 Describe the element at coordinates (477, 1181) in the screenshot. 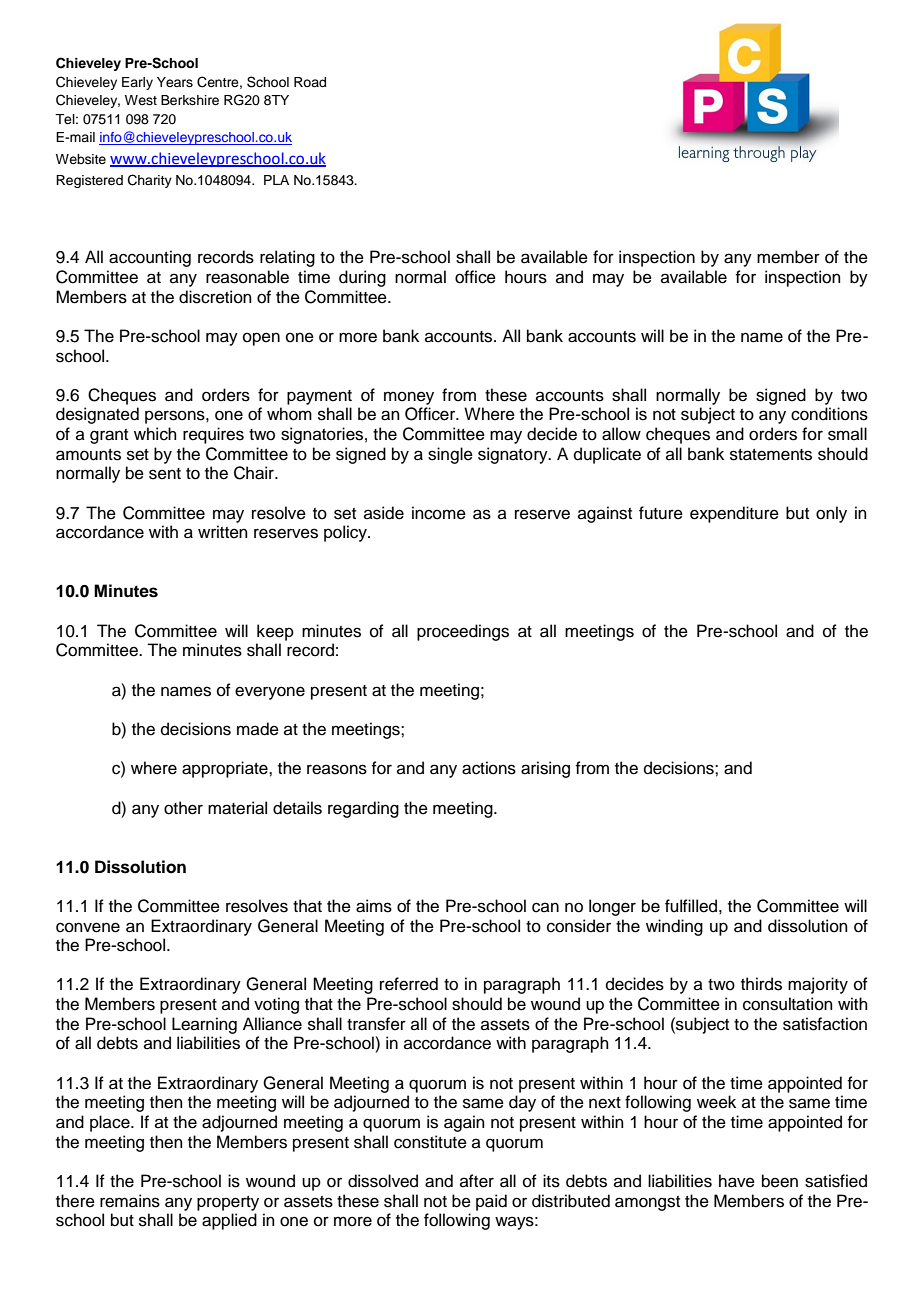

I see `after` at that location.
